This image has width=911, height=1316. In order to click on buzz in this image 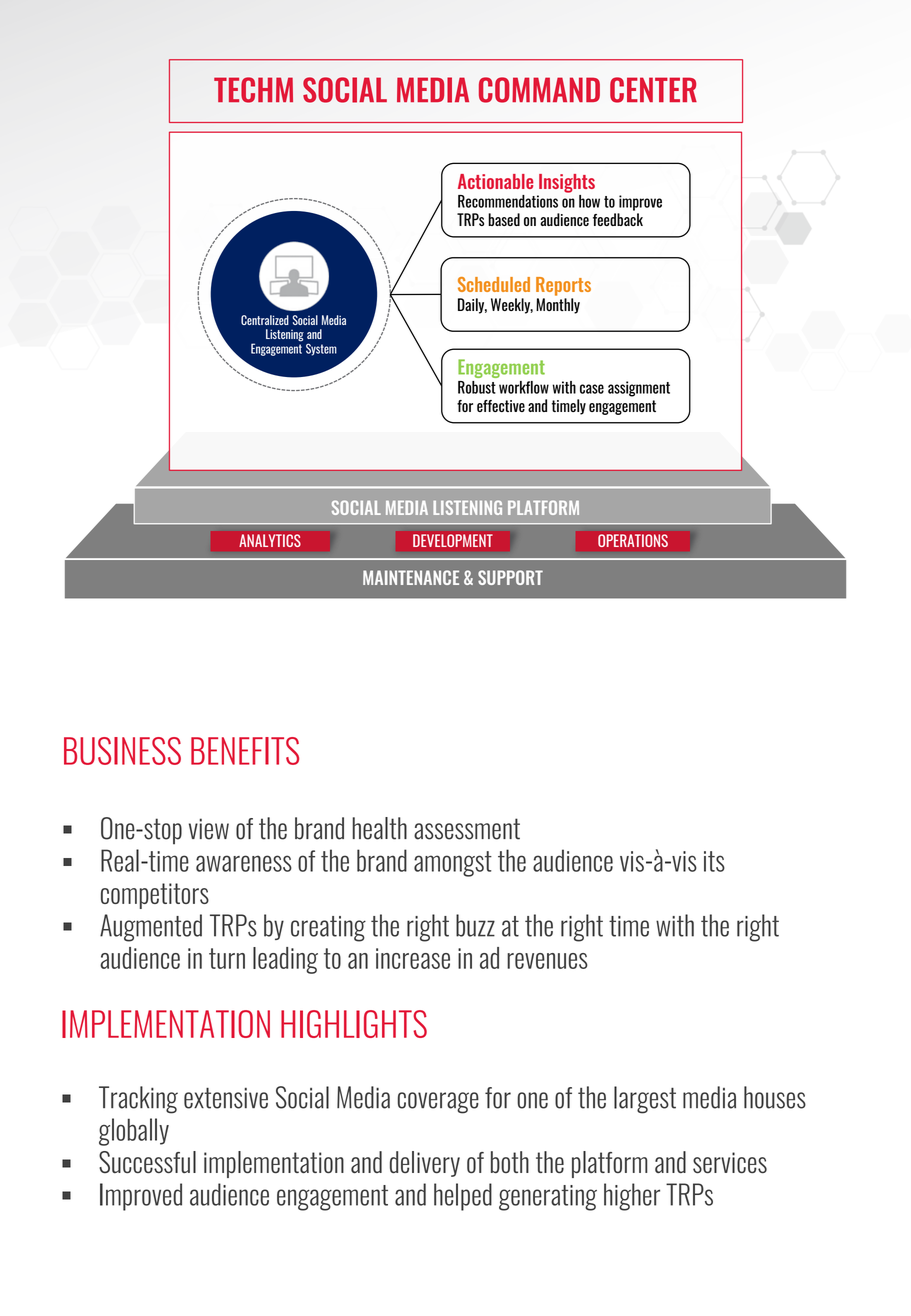, I will do `click(475, 925)`.
